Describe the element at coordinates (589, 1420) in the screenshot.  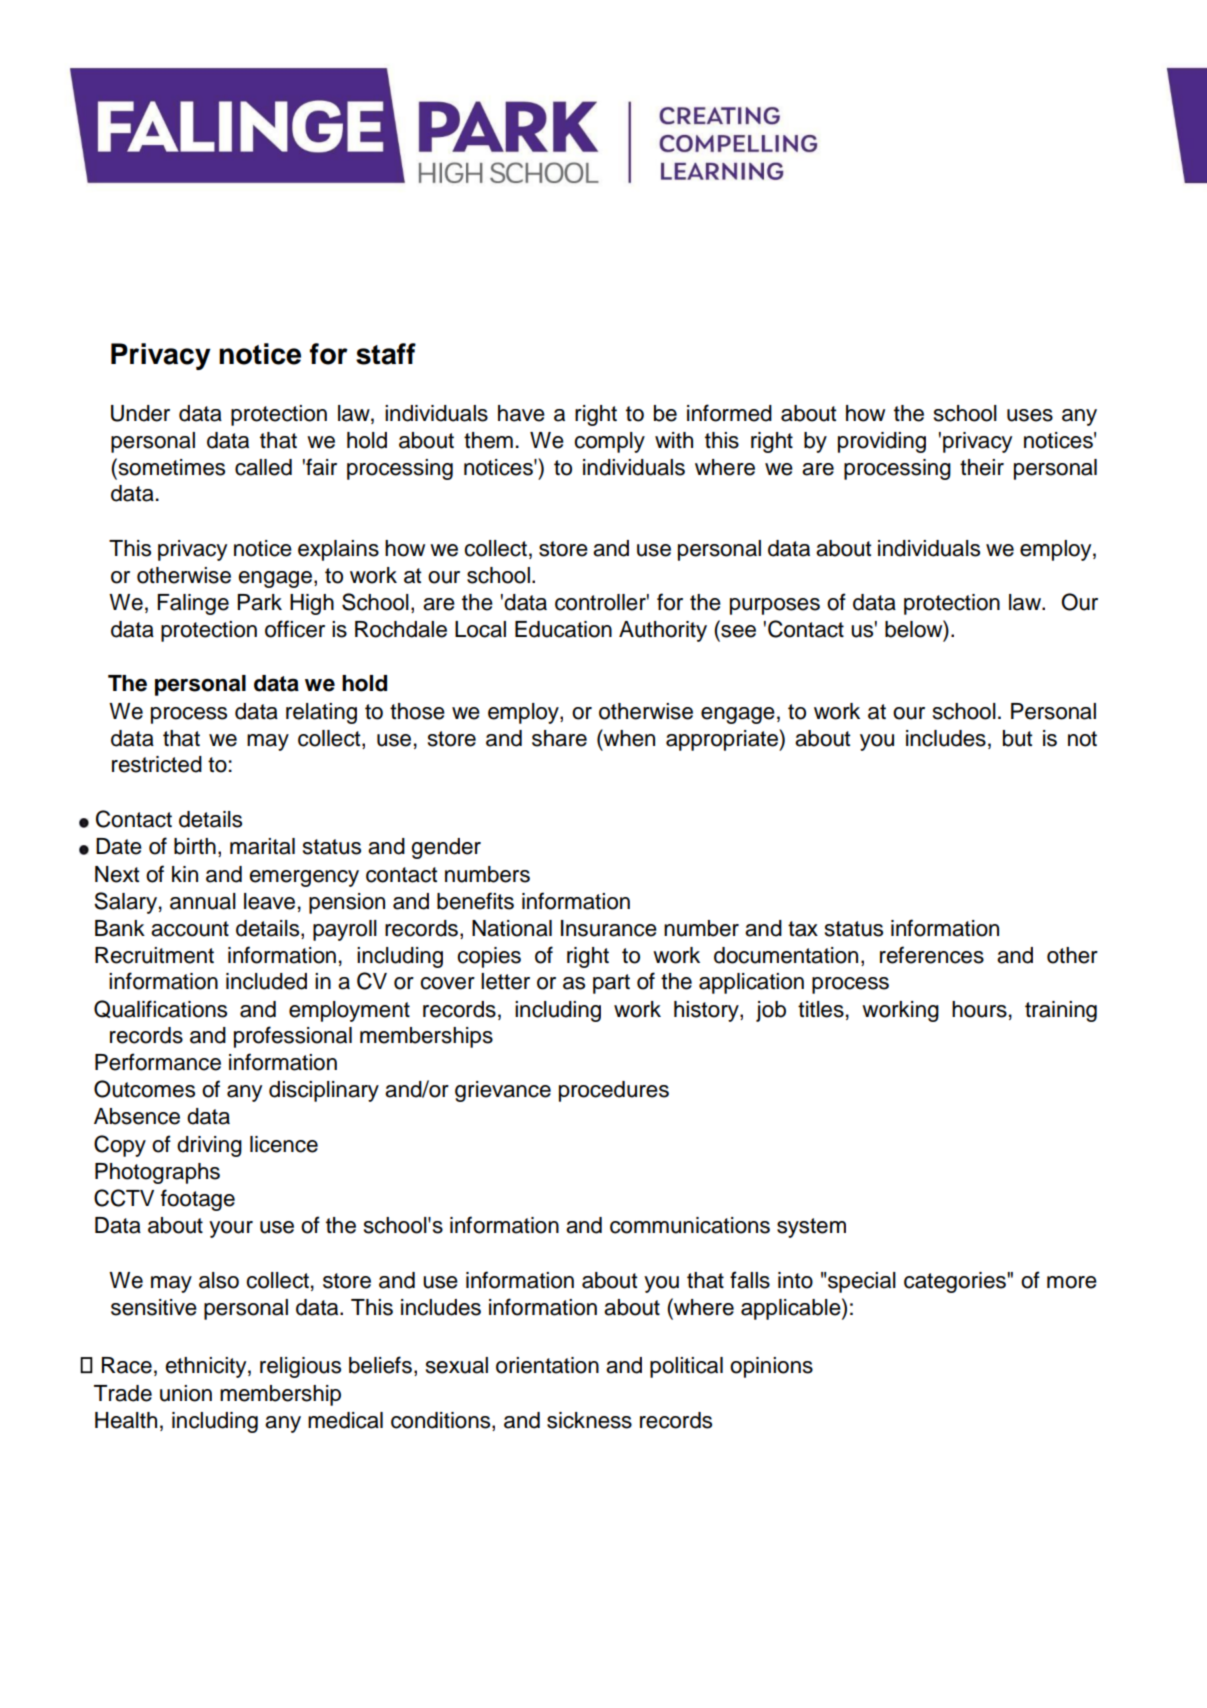
I see `sickness` at that location.
